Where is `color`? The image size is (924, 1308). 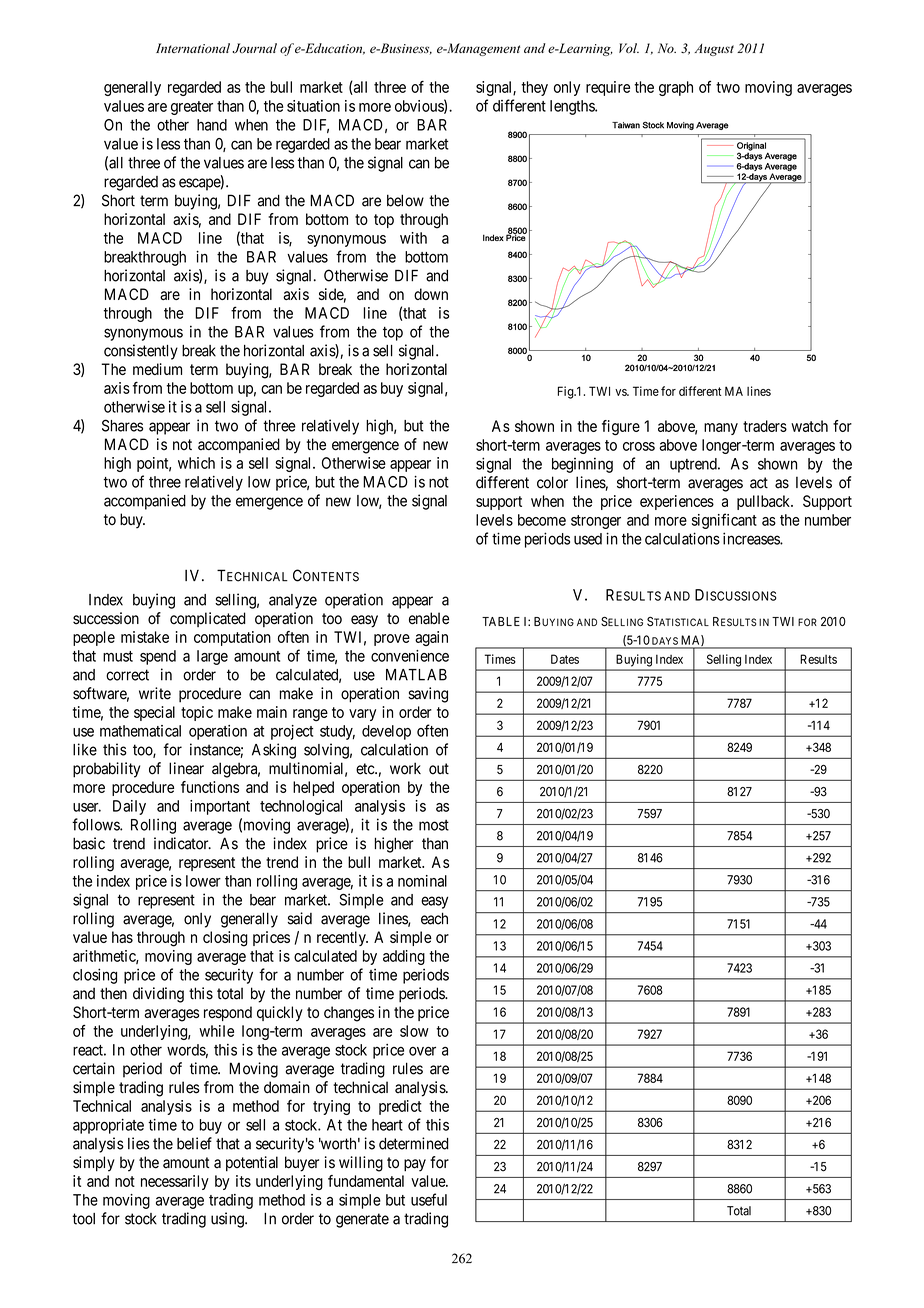 color is located at coordinates (552, 482).
